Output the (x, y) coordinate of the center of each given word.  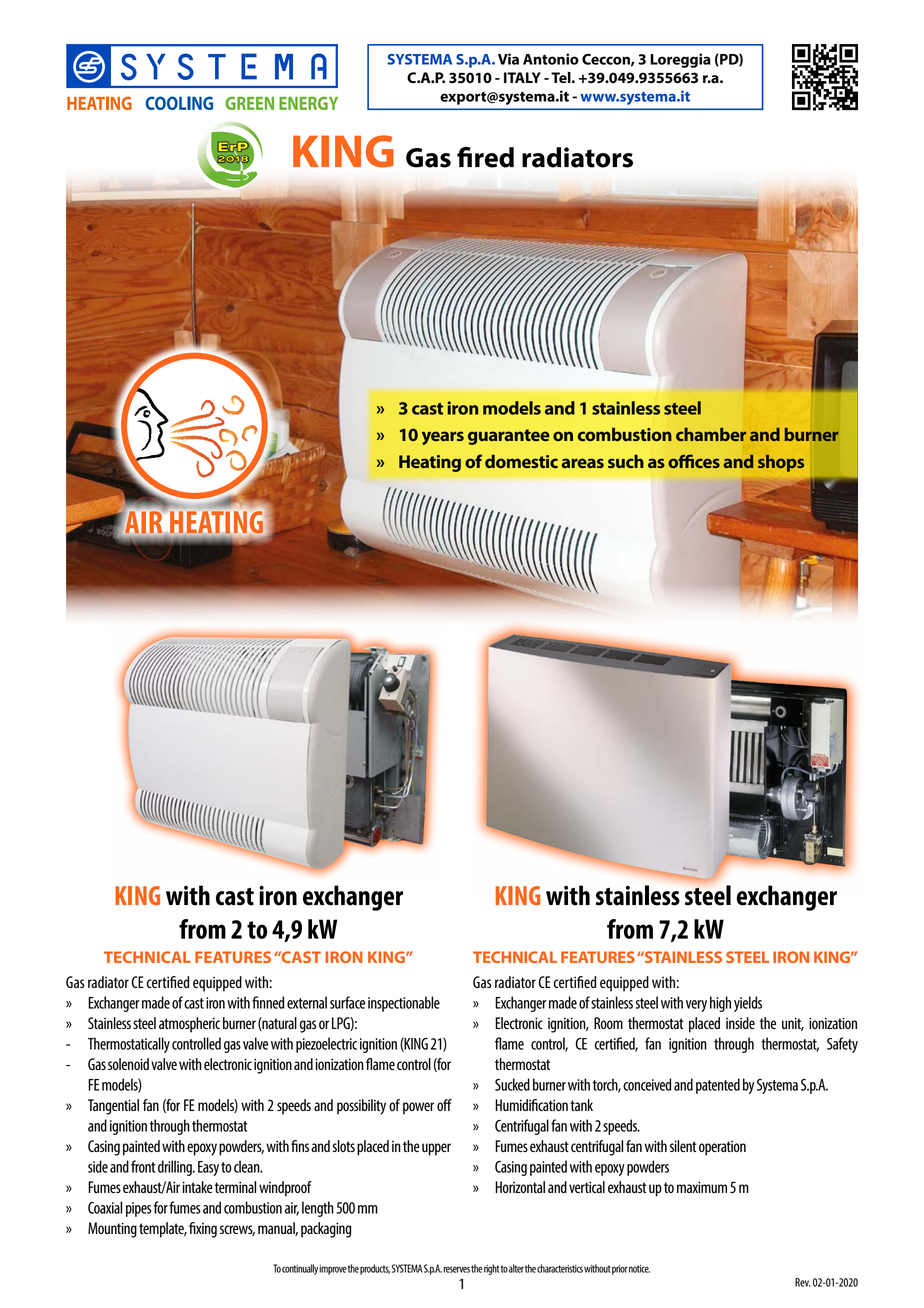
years (443, 438)
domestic (521, 461)
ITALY (522, 77)
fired (485, 157)
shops (781, 463)
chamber (711, 434)
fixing (203, 1230)
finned (268, 1002)
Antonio (551, 59)
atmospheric (189, 1025)
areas (582, 463)
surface (347, 1002)
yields (748, 1004)
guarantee (509, 437)
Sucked (512, 1084)
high (720, 1004)
